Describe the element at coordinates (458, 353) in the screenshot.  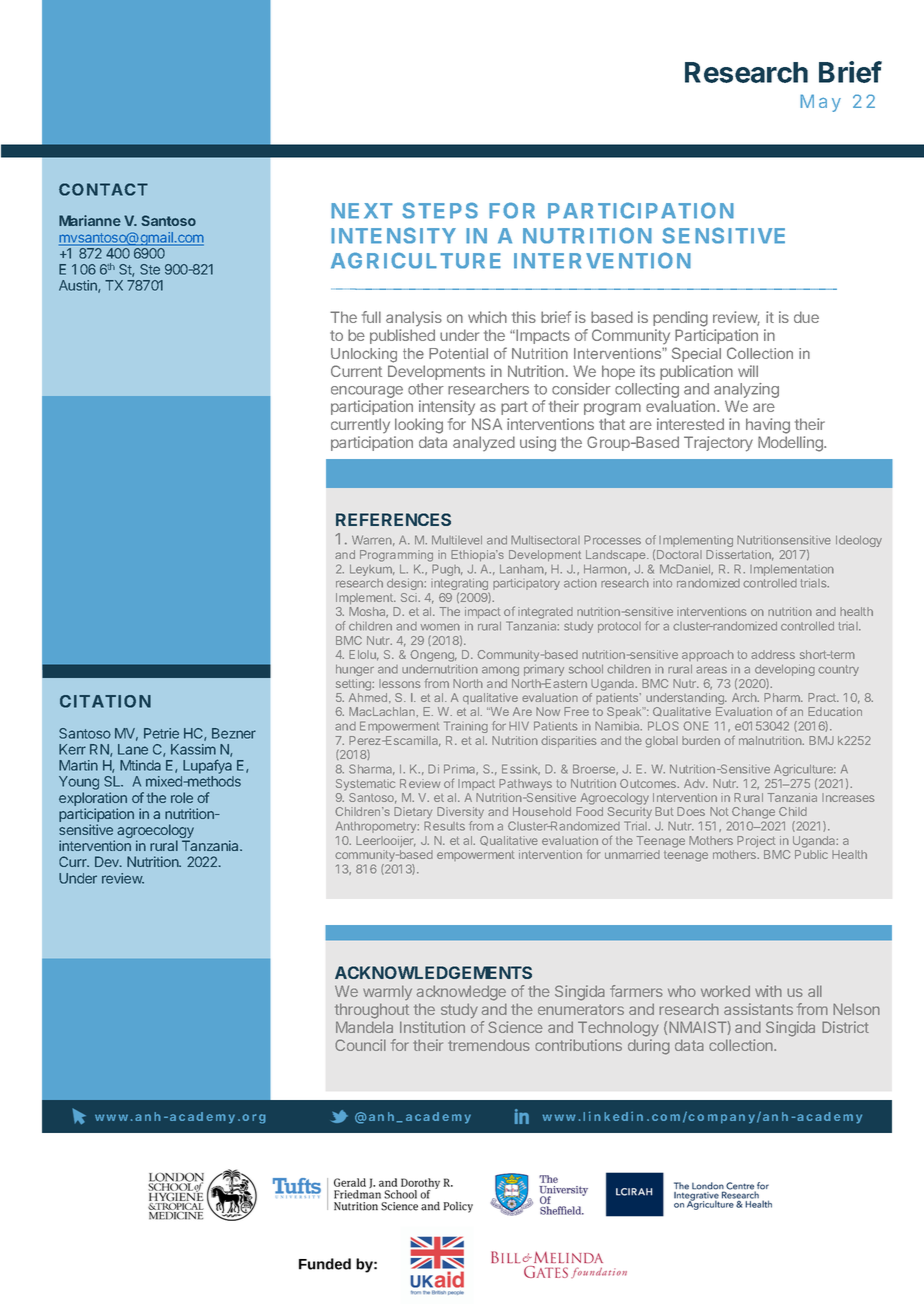
I see `Potential` at that location.
